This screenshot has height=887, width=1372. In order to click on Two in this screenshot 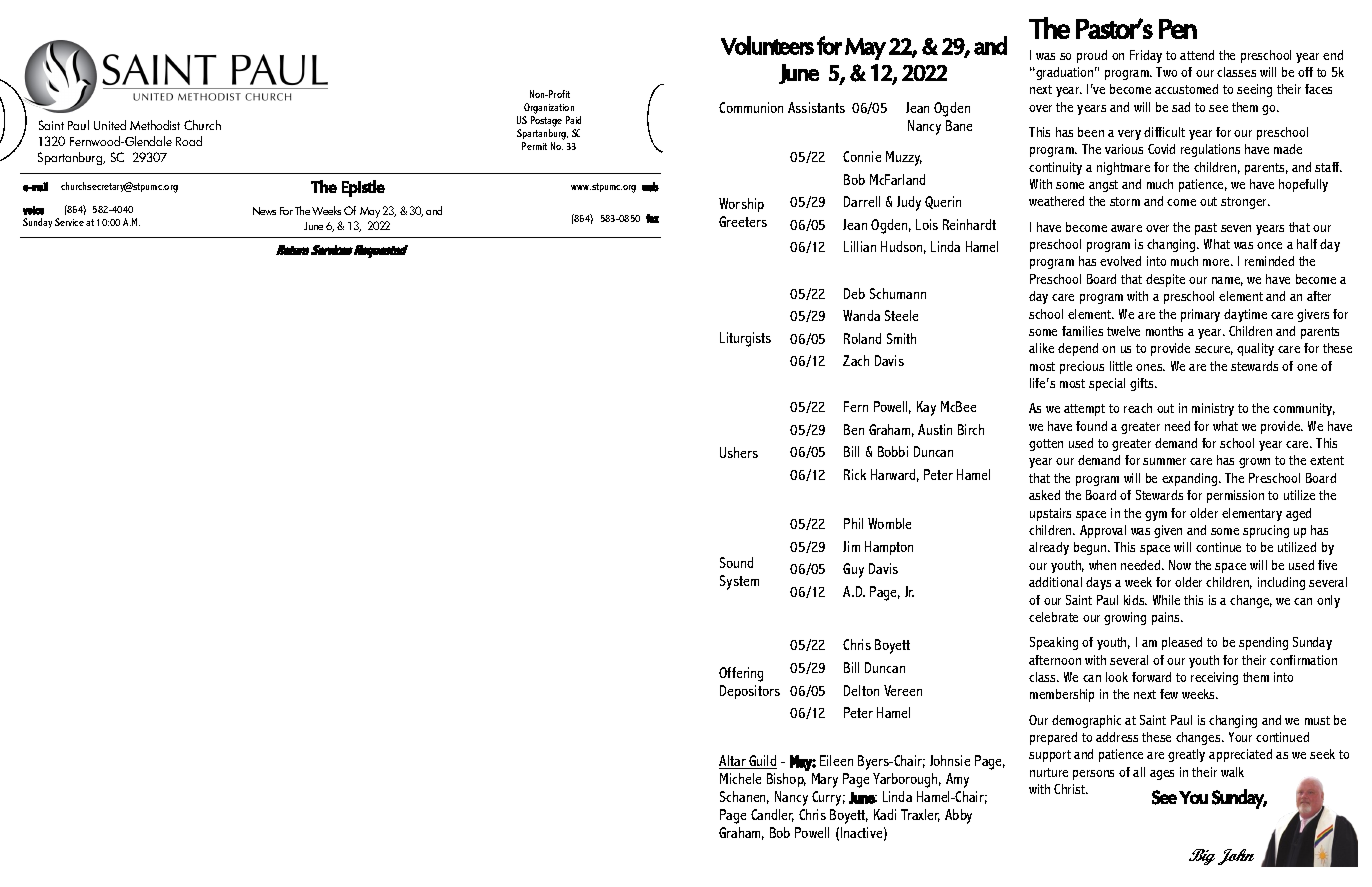, I will do `click(1166, 72)`.
